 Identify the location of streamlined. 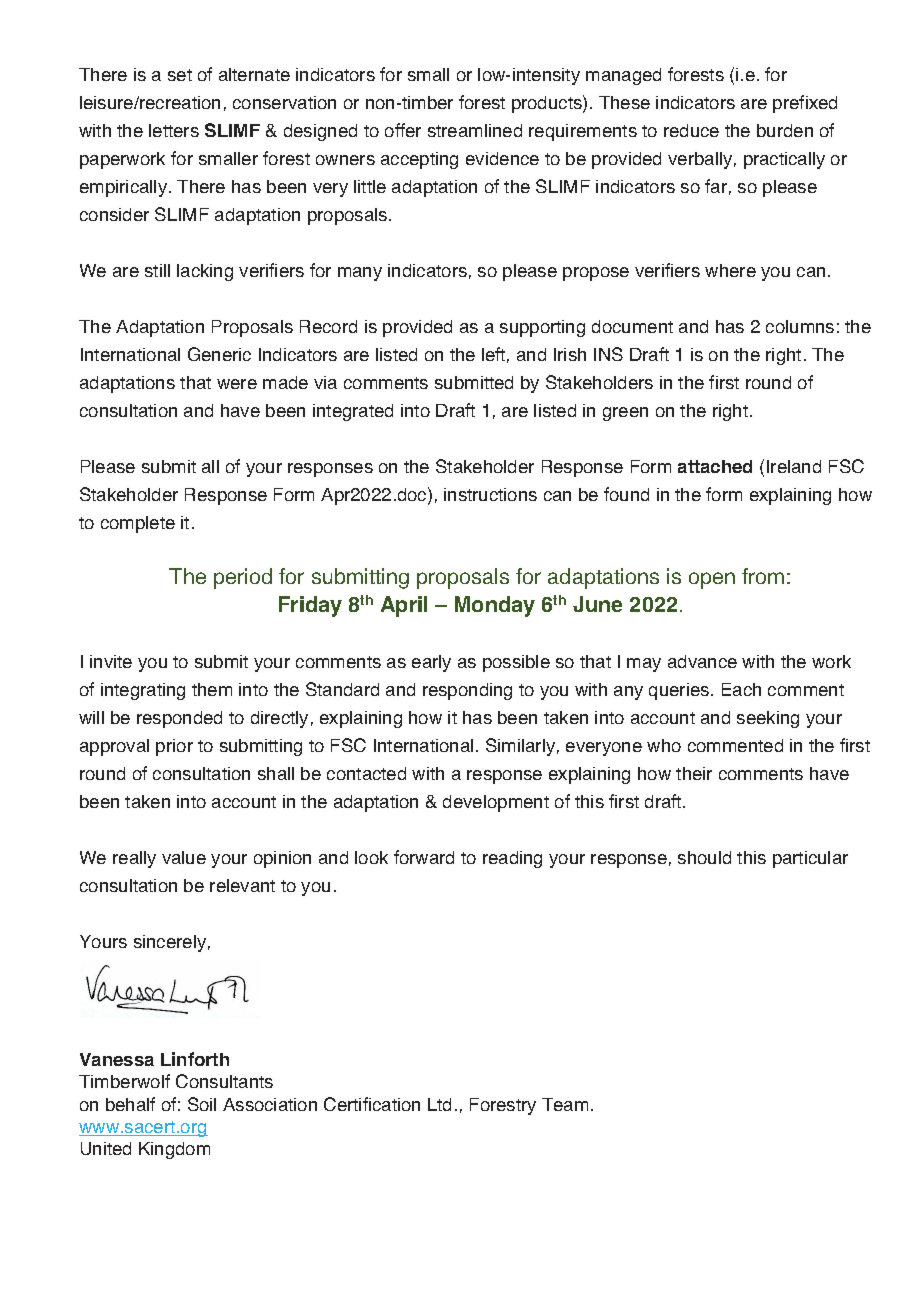
(475, 130).
